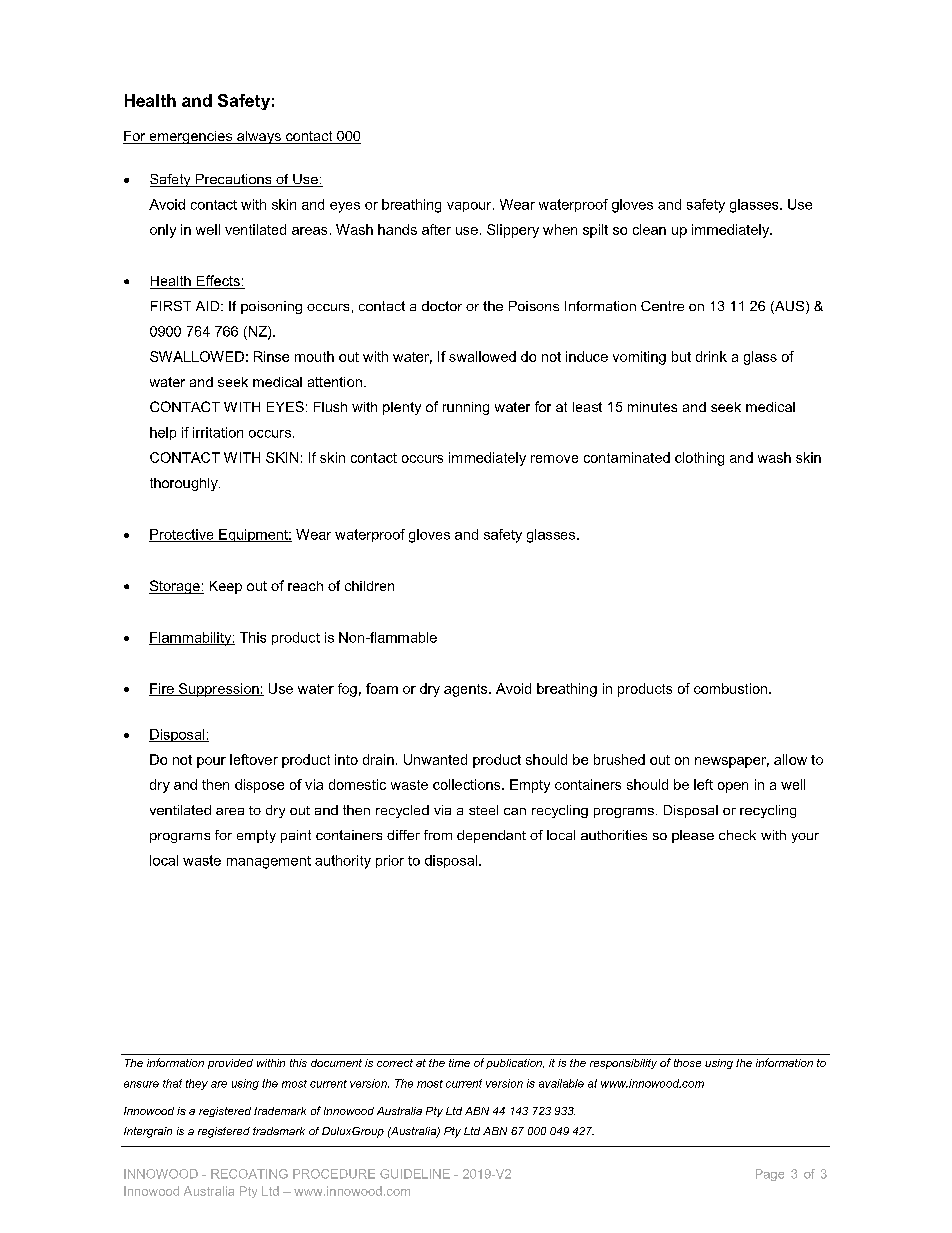  I want to click on clothing, so click(699, 459).
